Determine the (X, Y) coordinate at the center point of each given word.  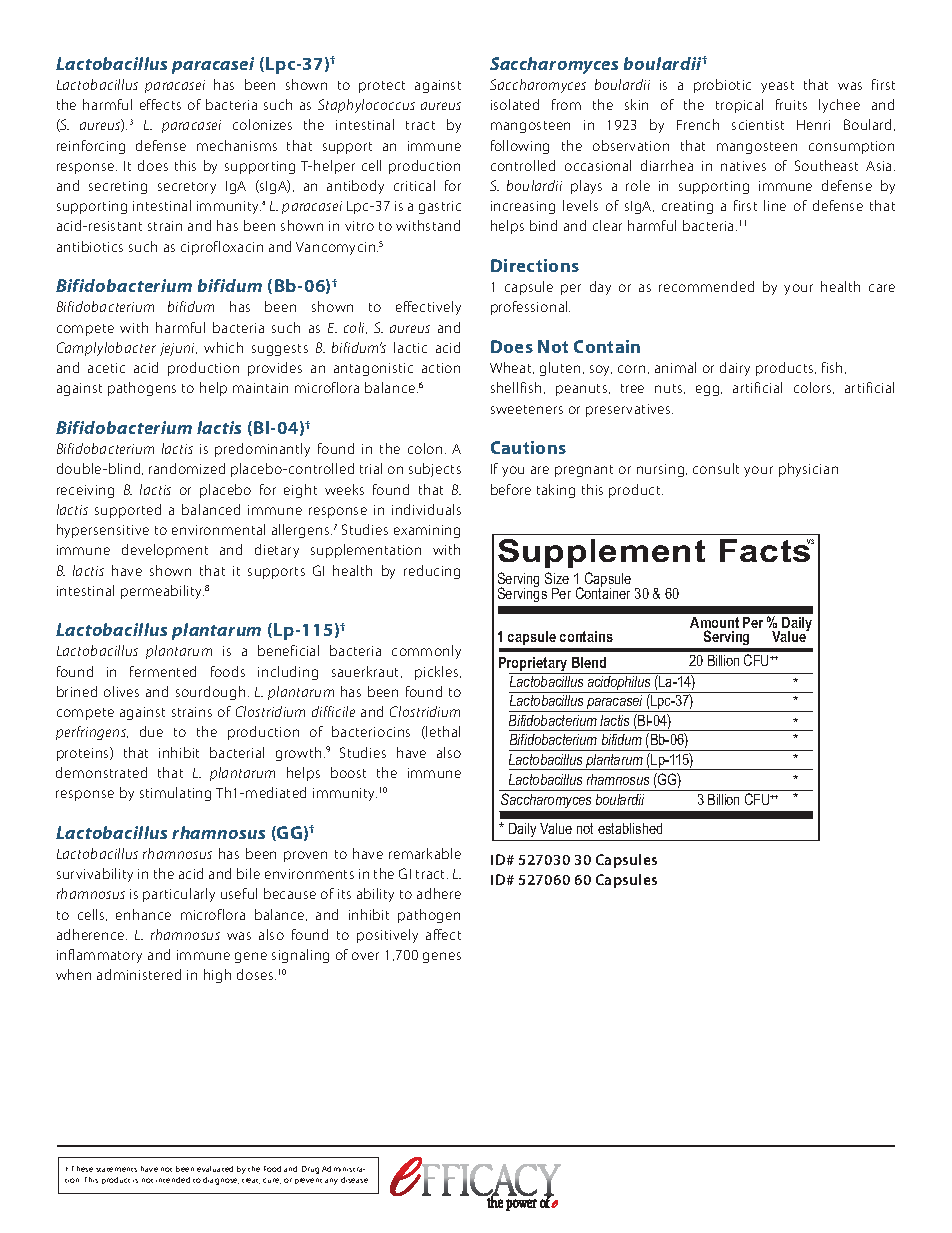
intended (173, 1180)
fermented (163, 671)
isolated (515, 104)
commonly (426, 652)
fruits (791, 104)
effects (160, 104)
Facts (766, 550)
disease (354, 1180)
